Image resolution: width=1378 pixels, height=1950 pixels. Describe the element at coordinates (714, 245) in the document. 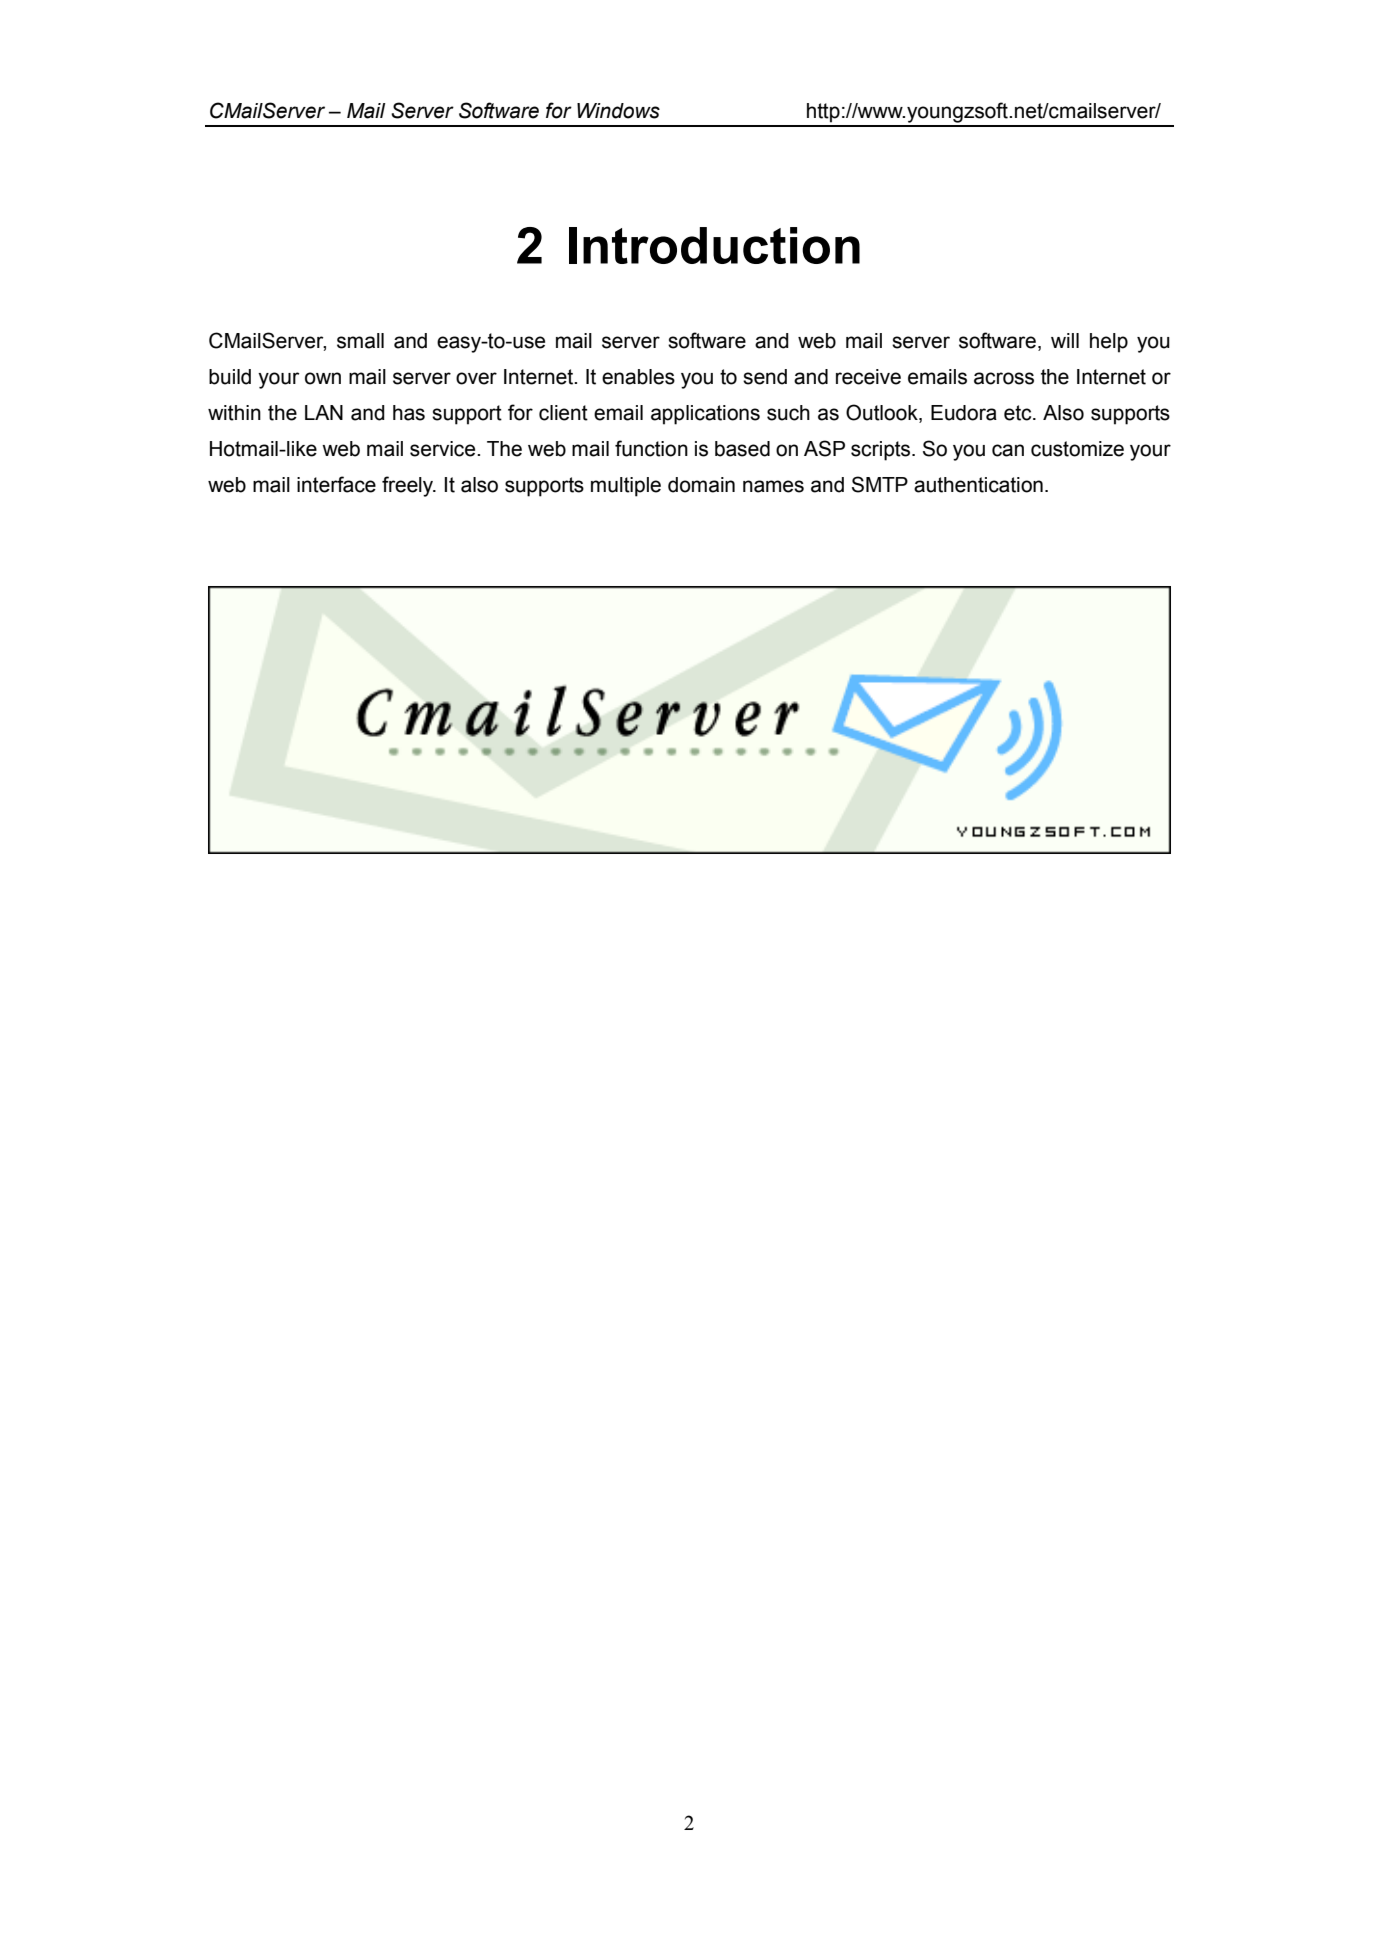

I see `Introduction` at that location.
